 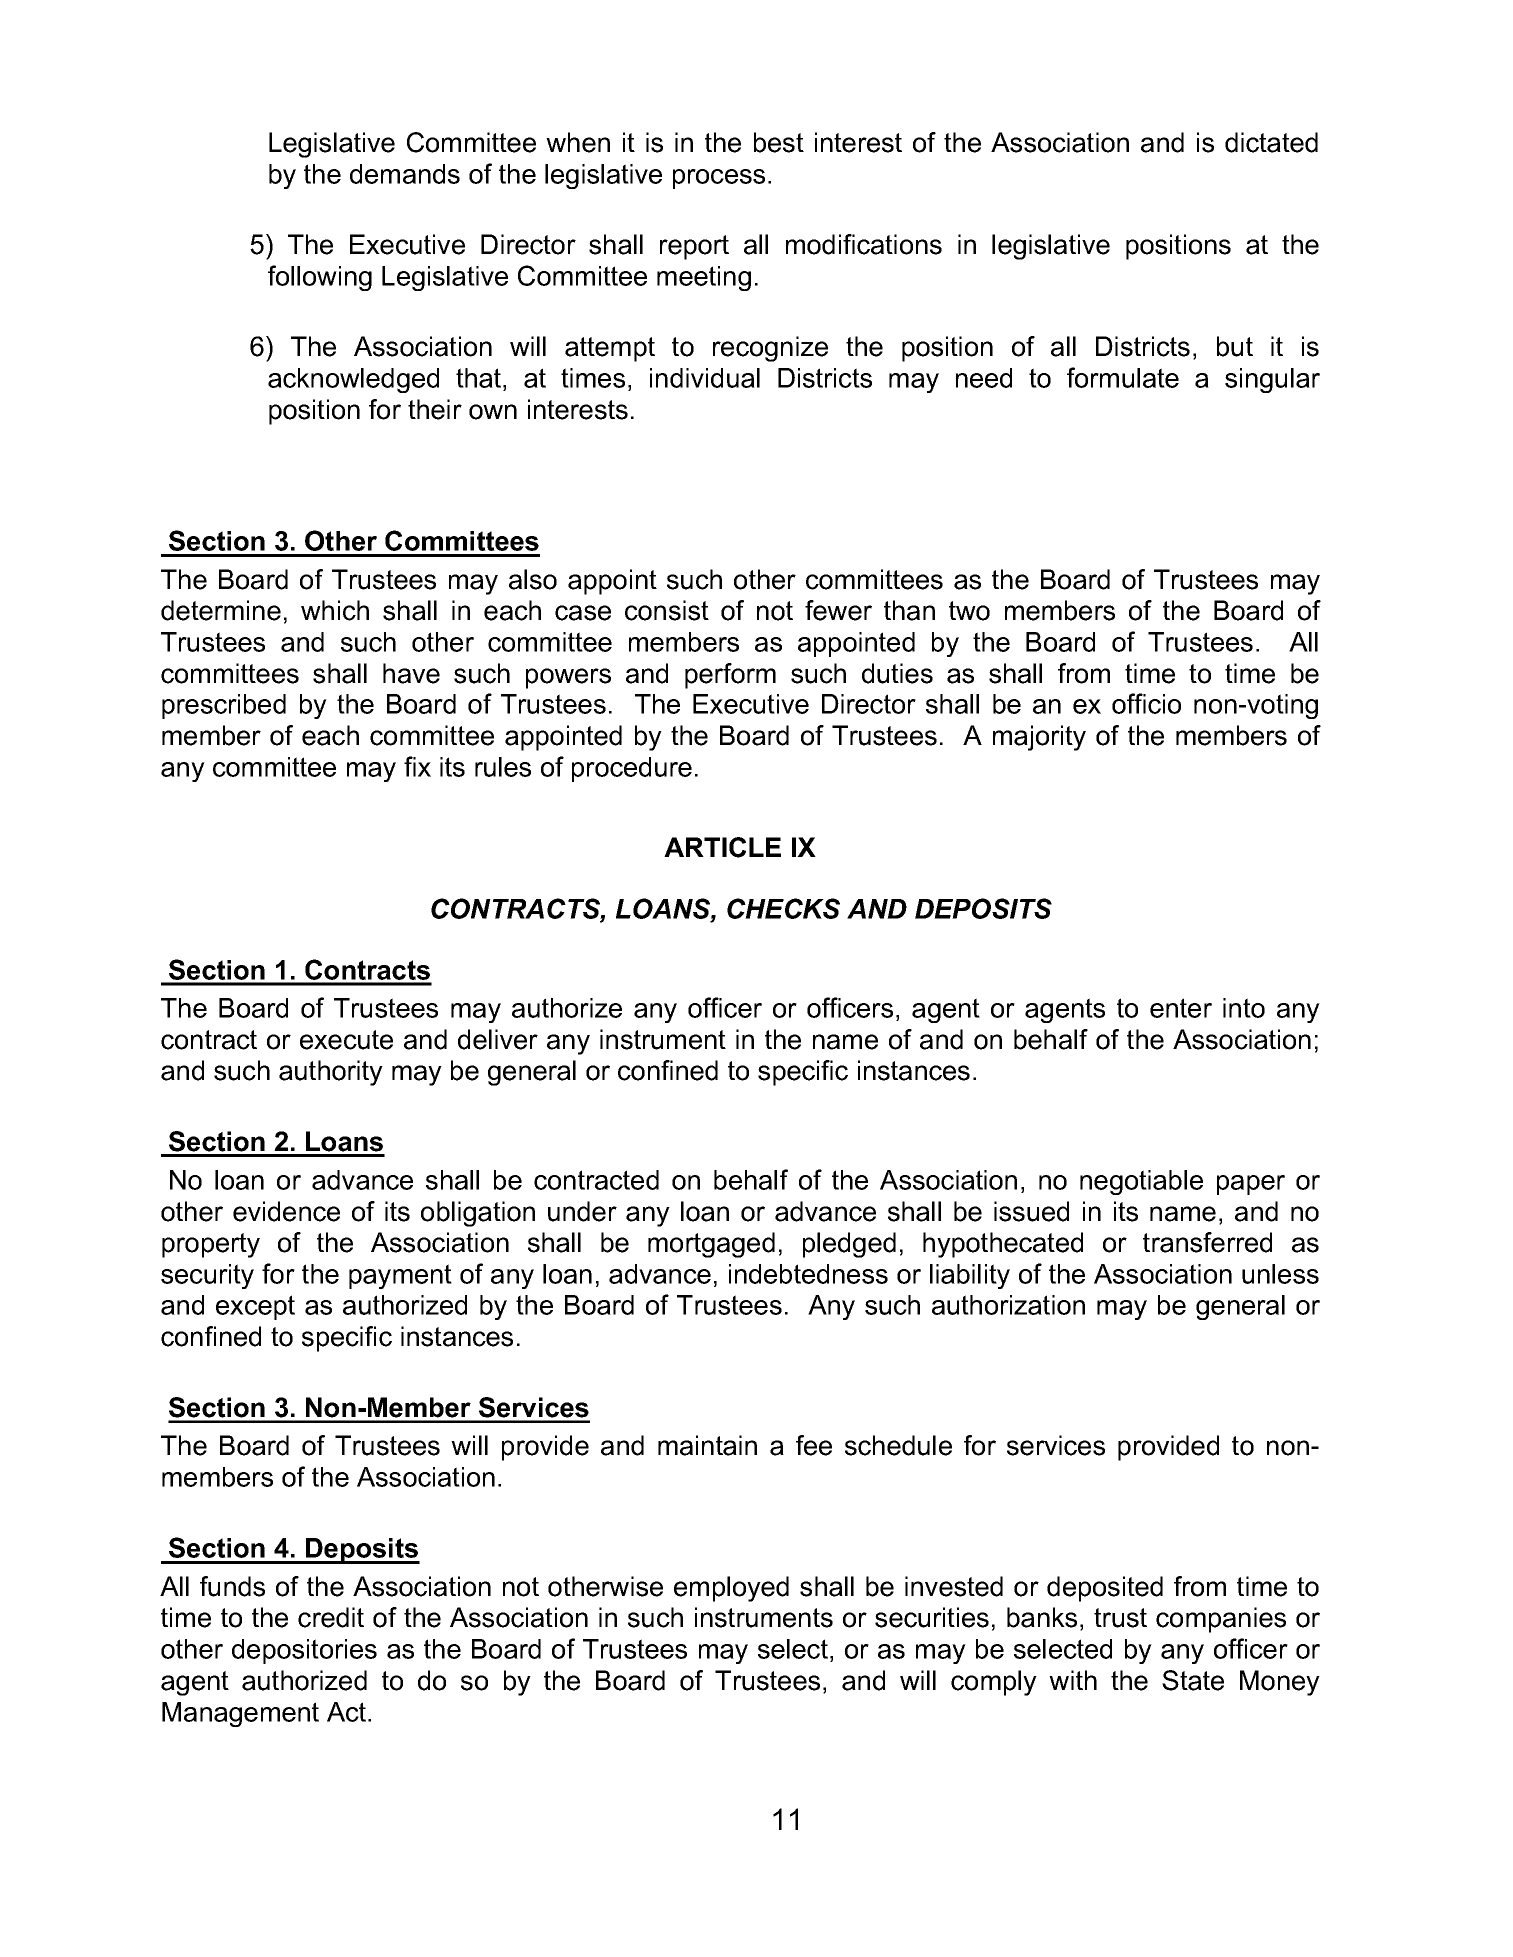 What do you see at coordinates (331, 1617) in the screenshot?
I see `credit` at bounding box center [331, 1617].
